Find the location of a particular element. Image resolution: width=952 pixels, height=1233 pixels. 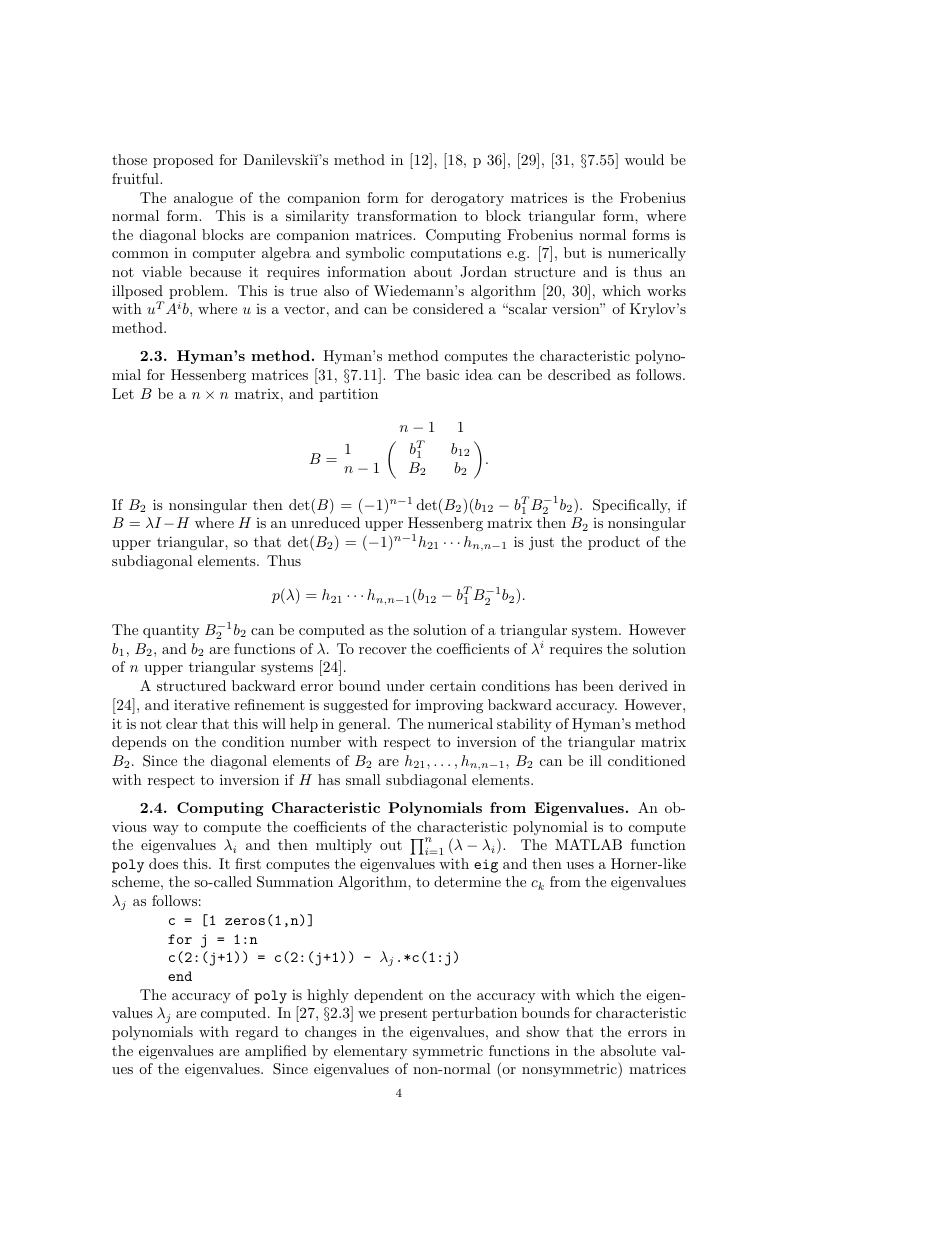

regard is located at coordinates (257, 1033).
